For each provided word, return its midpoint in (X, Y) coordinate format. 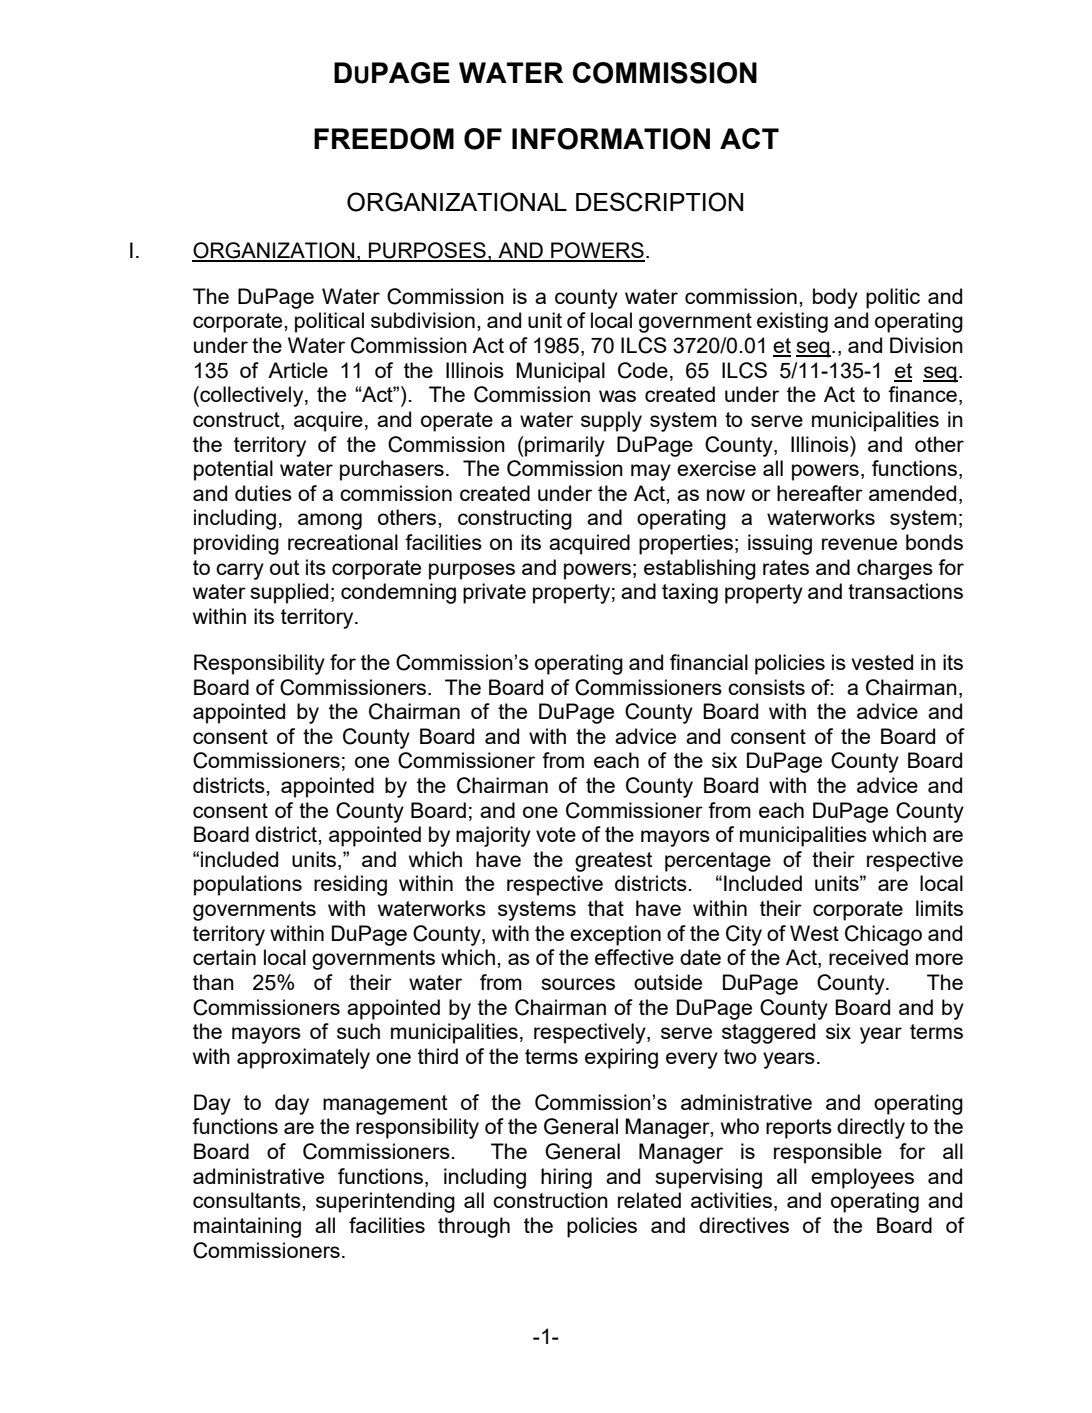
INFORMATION (611, 139)
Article (298, 370)
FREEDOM (384, 139)
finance (922, 394)
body (835, 298)
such (358, 1031)
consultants (248, 1200)
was (617, 396)
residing (350, 885)
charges (895, 569)
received (868, 957)
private (494, 593)
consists (766, 687)
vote (556, 834)
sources (578, 984)
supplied (289, 593)
